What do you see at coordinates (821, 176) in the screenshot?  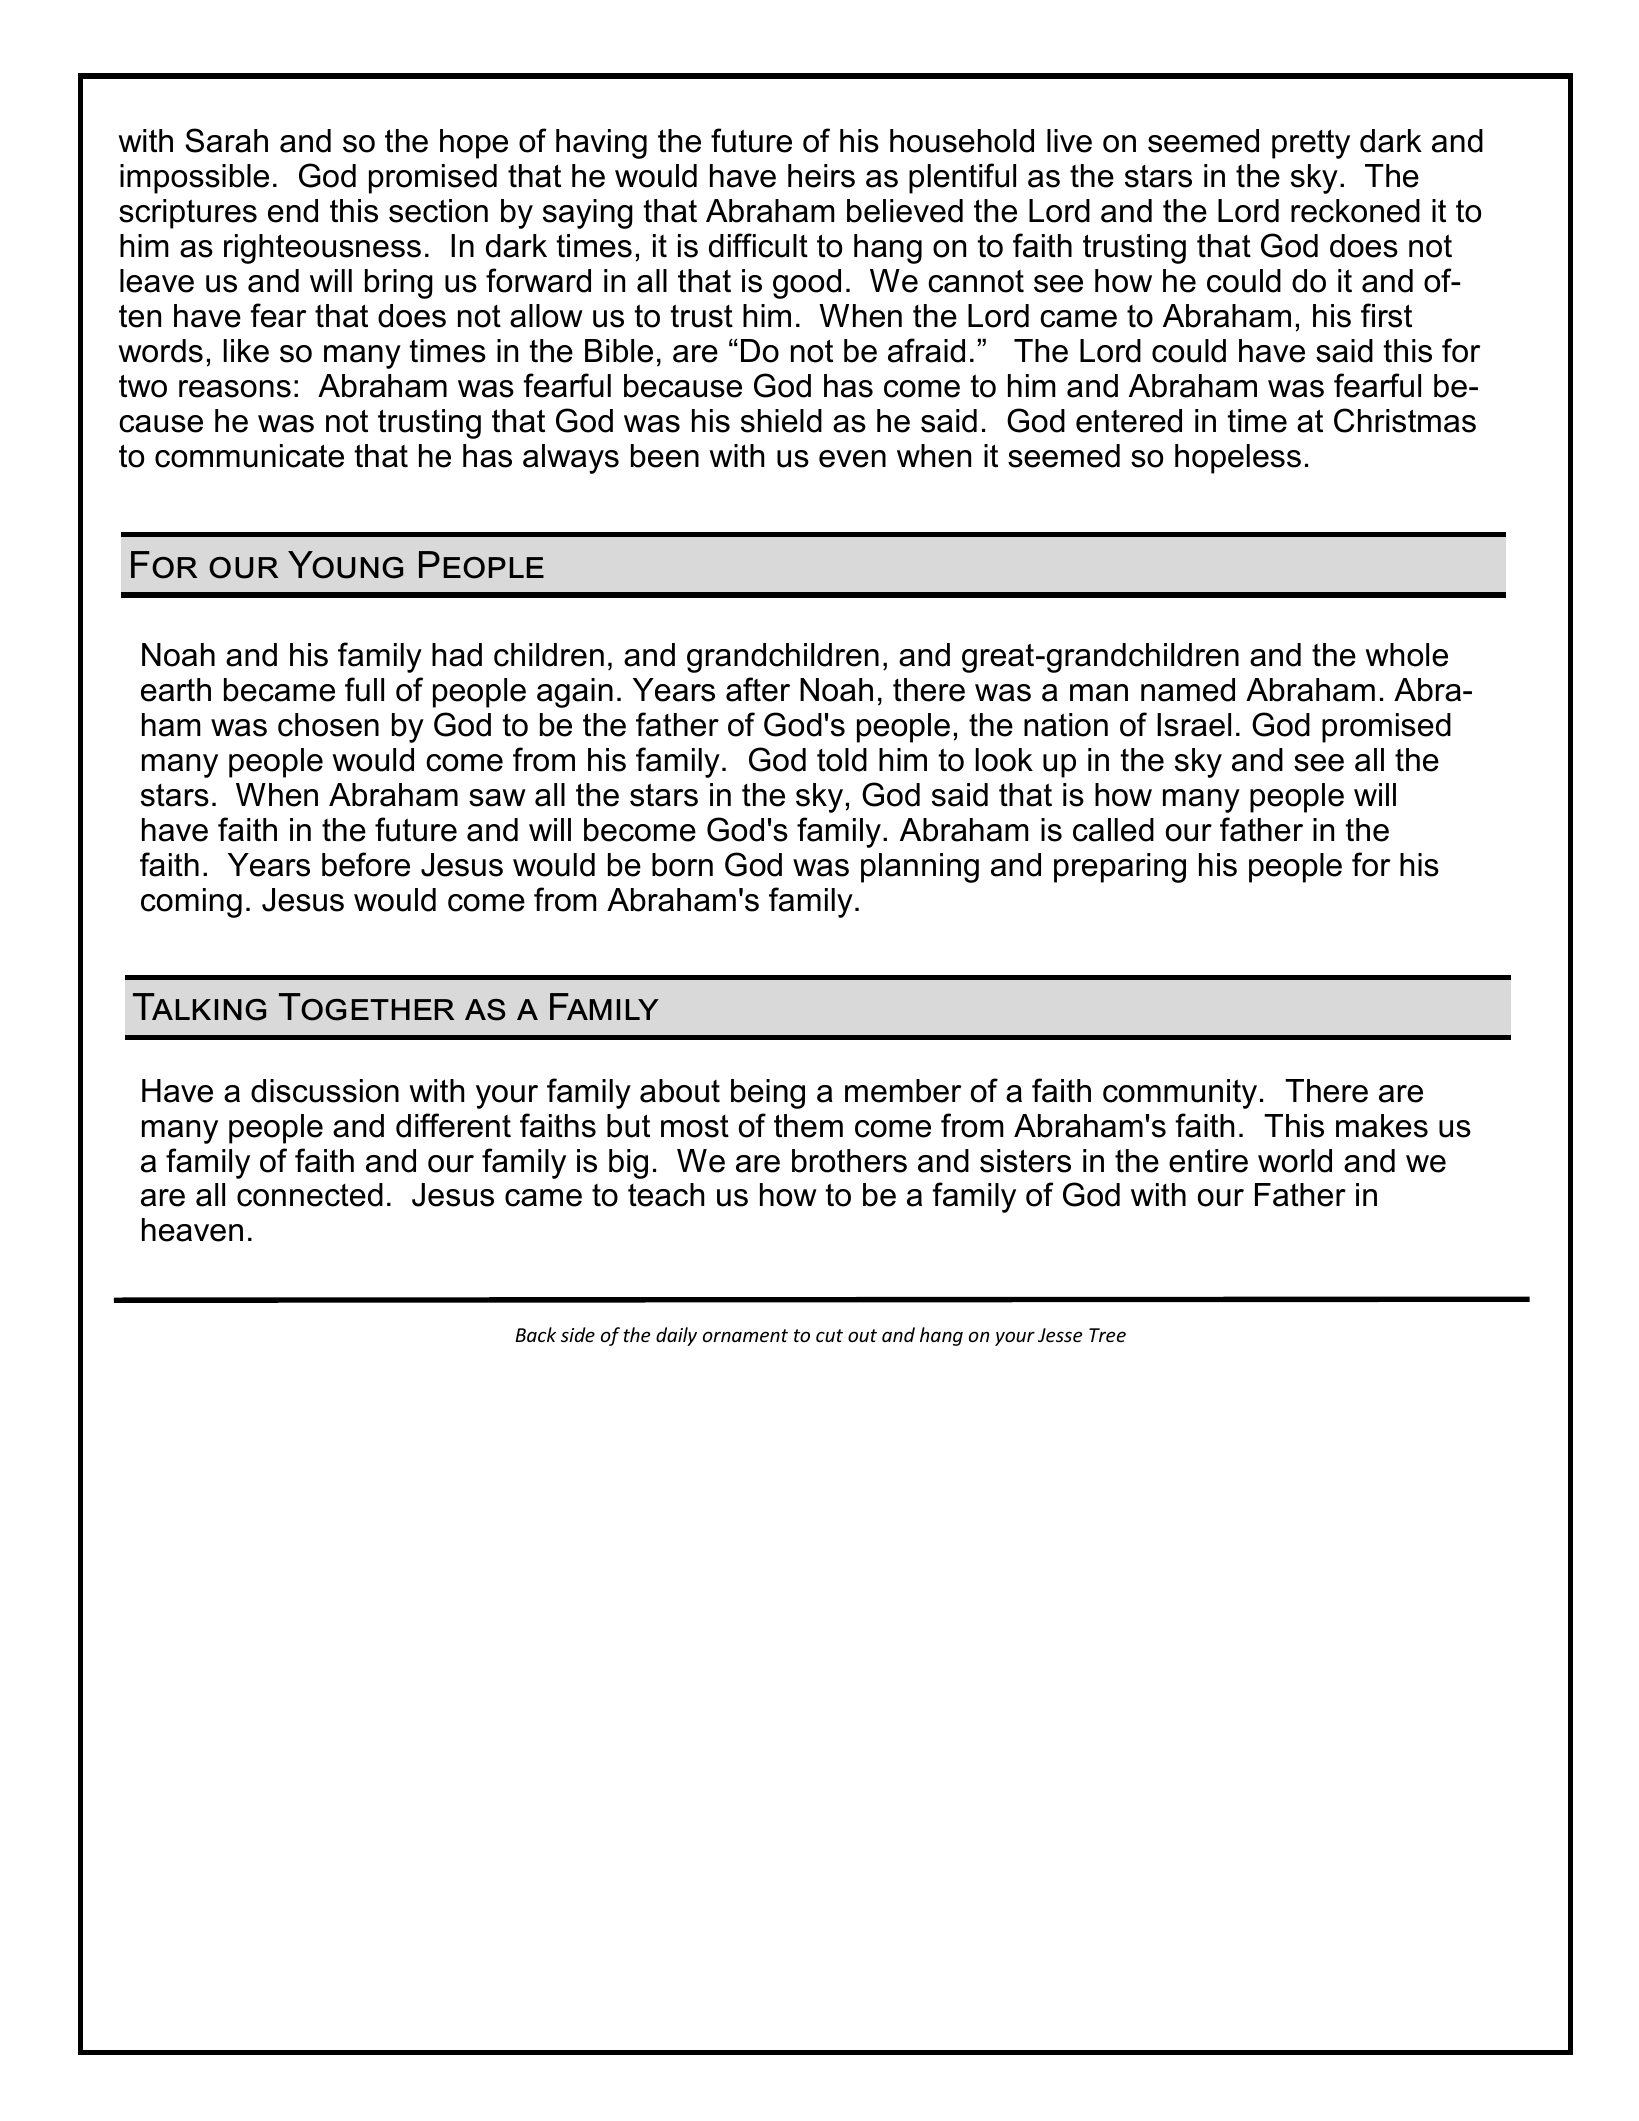 I see `heirs` at bounding box center [821, 176].
